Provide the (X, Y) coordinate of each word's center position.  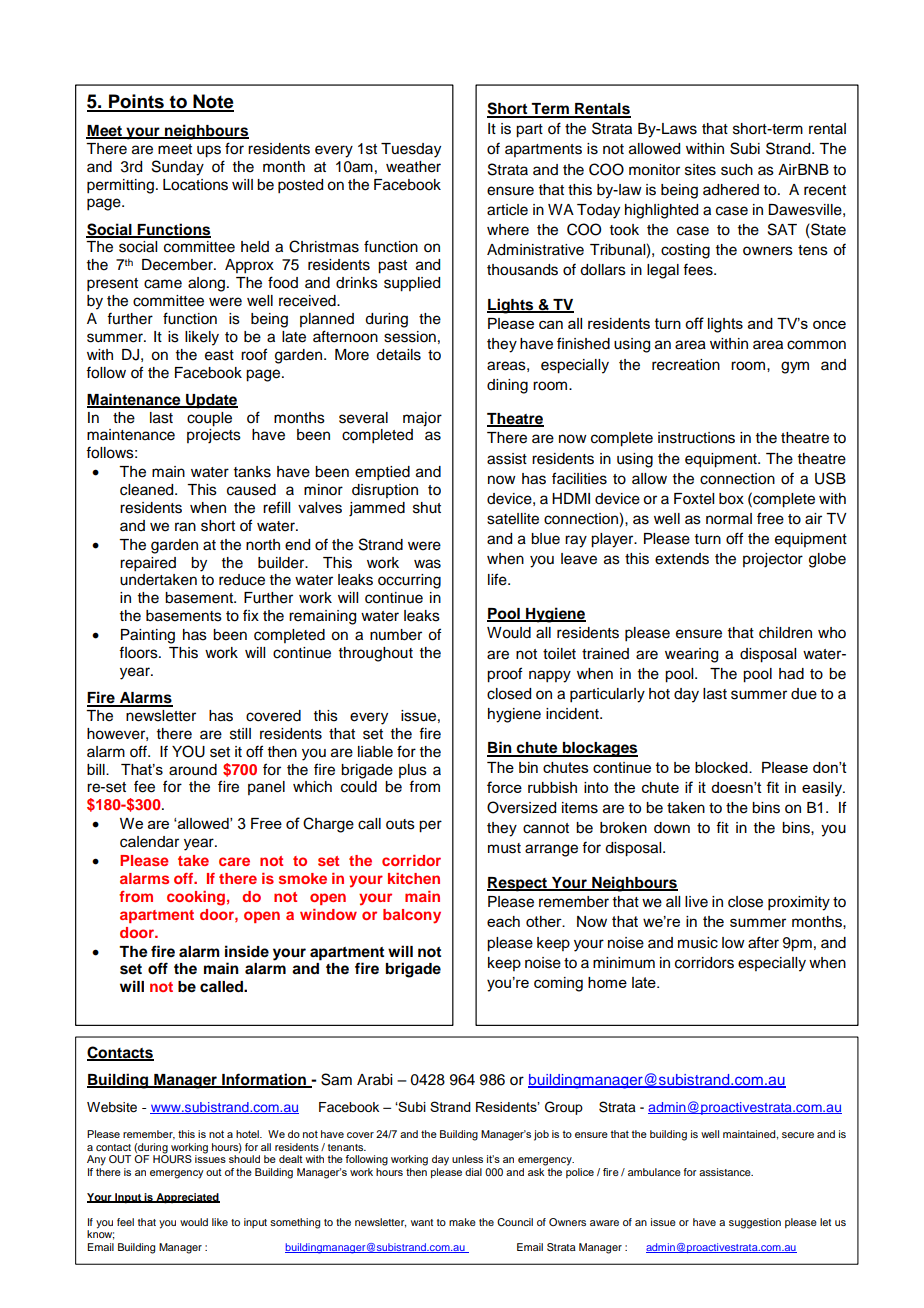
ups (209, 151)
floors (139, 652)
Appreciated (187, 1198)
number (396, 635)
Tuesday (411, 150)
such (737, 170)
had (791, 674)
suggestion (755, 1223)
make (462, 1222)
